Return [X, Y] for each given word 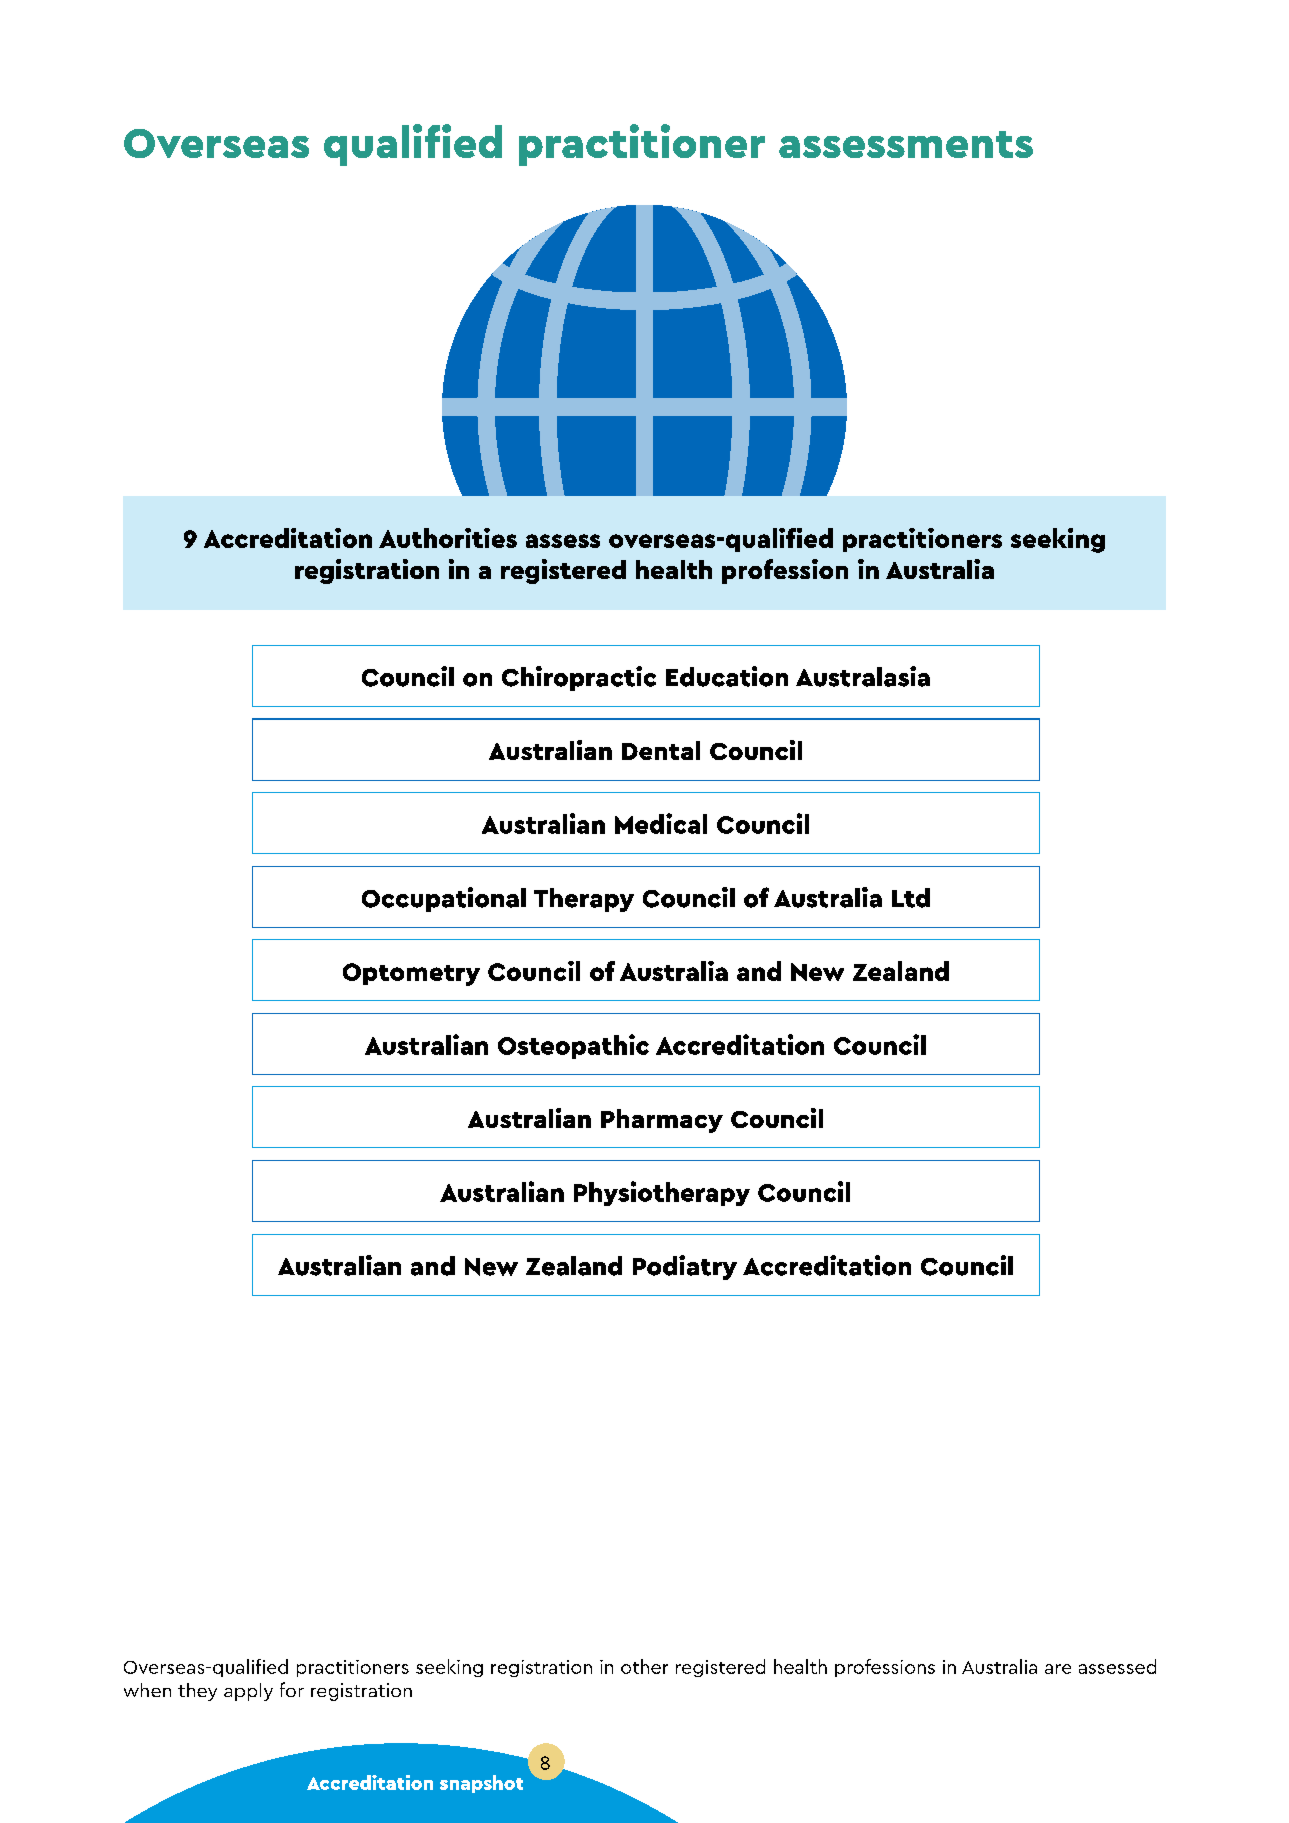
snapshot [481, 1784]
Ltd [911, 898]
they [197, 1692]
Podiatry [685, 1267]
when [147, 1690]
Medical [661, 823]
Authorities [448, 538]
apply [248, 1692]
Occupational [444, 899]
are [1058, 1669]
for [292, 1689]
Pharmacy [662, 1121]
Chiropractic [579, 678]
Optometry [411, 974]
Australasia [863, 676]
